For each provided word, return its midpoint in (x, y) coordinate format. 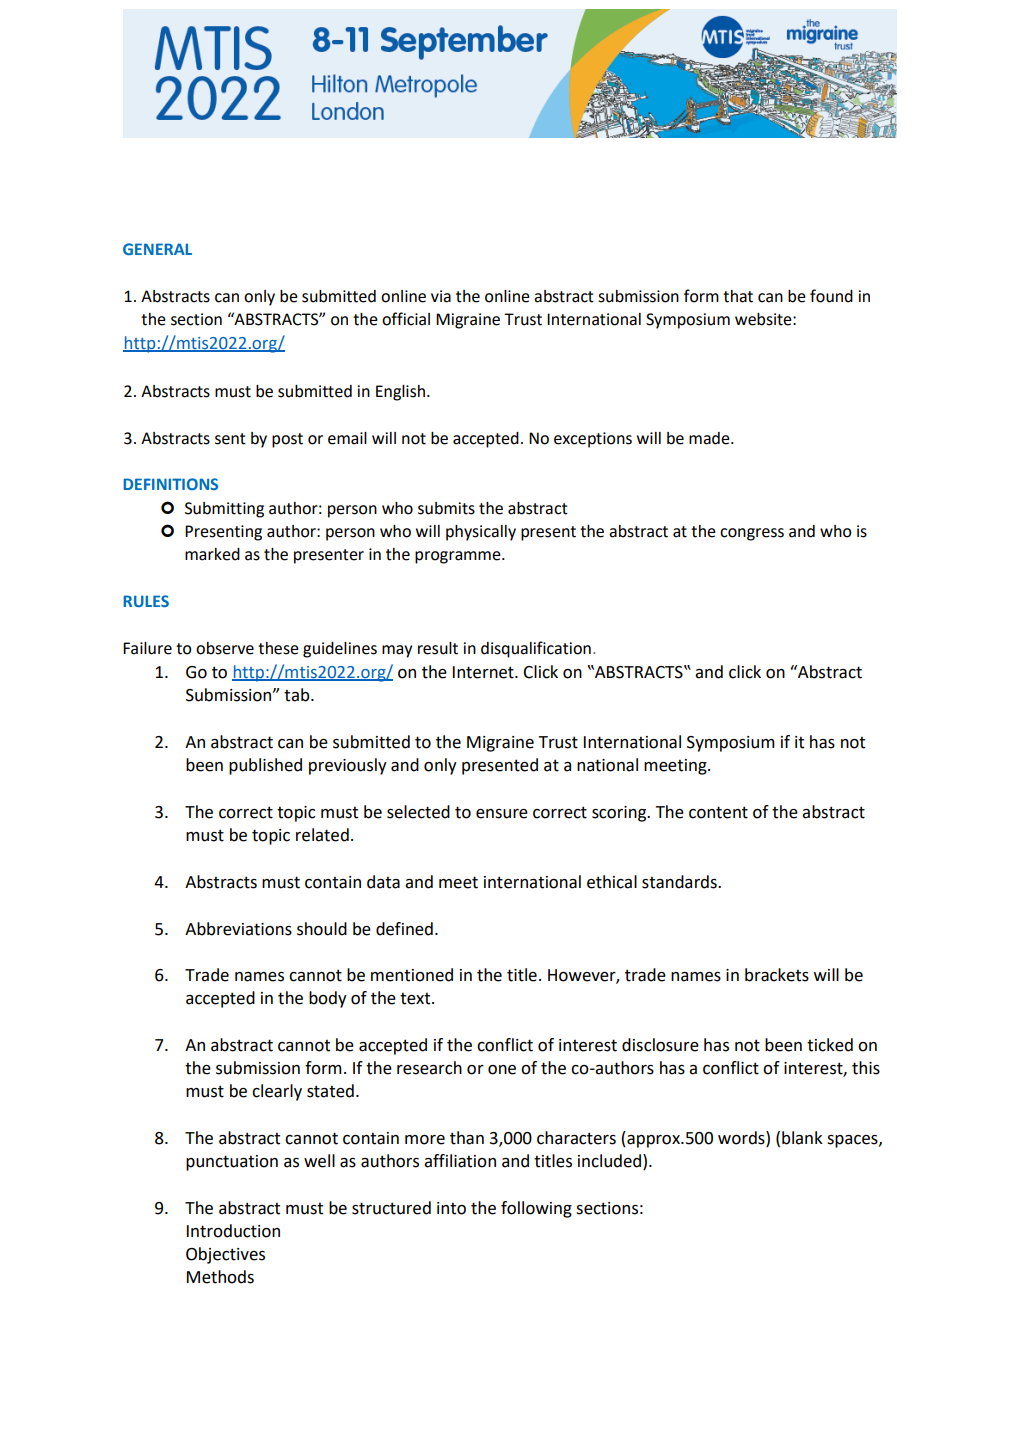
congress (752, 534)
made (710, 438)
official (406, 319)
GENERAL (157, 249)
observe (225, 648)
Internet (484, 672)
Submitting (224, 510)
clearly (277, 1092)
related (322, 835)
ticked (830, 1045)
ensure (502, 814)
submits (446, 508)
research (429, 1068)
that (738, 296)
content (718, 812)
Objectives (225, 1255)
